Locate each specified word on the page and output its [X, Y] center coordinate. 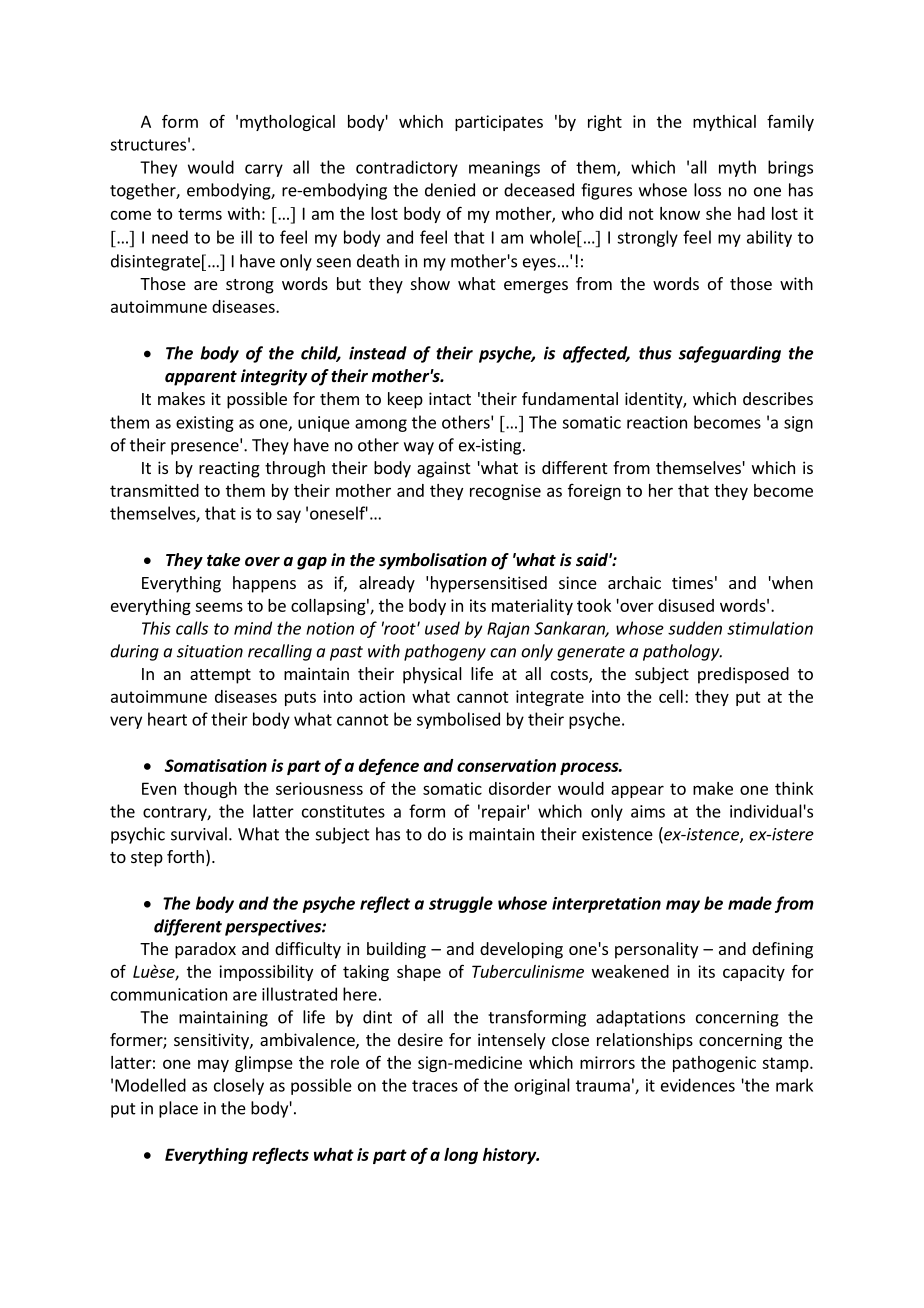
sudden [695, 628]
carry [264, 170]
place [178, 1109]
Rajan [508, 630]
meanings [504, 169]
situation [210, 651]
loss [707, 190]
